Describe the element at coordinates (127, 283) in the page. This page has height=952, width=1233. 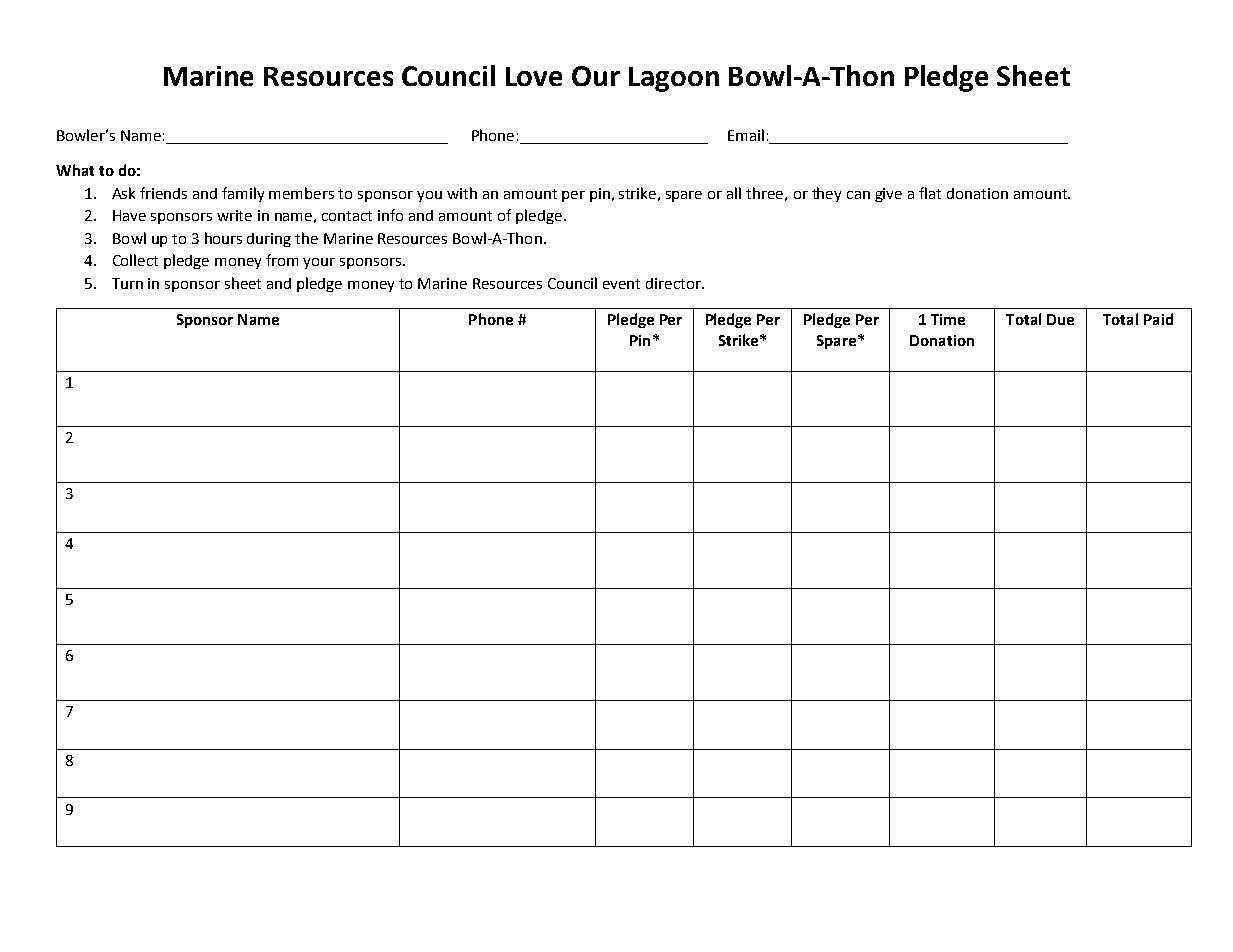
I see `Turn` at that location.
